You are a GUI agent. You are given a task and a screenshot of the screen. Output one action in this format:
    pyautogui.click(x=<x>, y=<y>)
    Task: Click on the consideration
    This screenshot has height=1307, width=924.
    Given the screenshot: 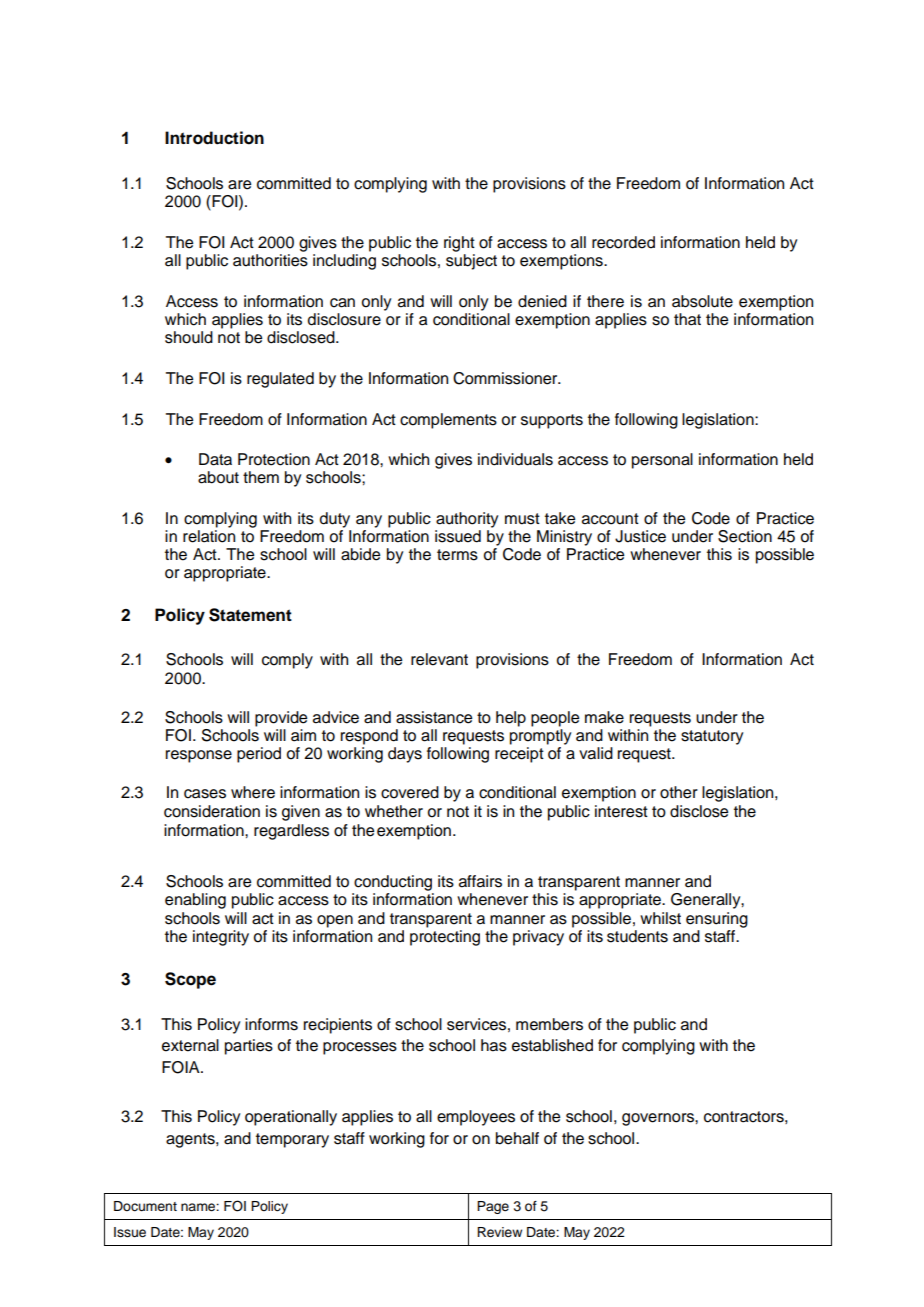 What is the action you would take?
    pyautogui.click(x=212, y=811)
